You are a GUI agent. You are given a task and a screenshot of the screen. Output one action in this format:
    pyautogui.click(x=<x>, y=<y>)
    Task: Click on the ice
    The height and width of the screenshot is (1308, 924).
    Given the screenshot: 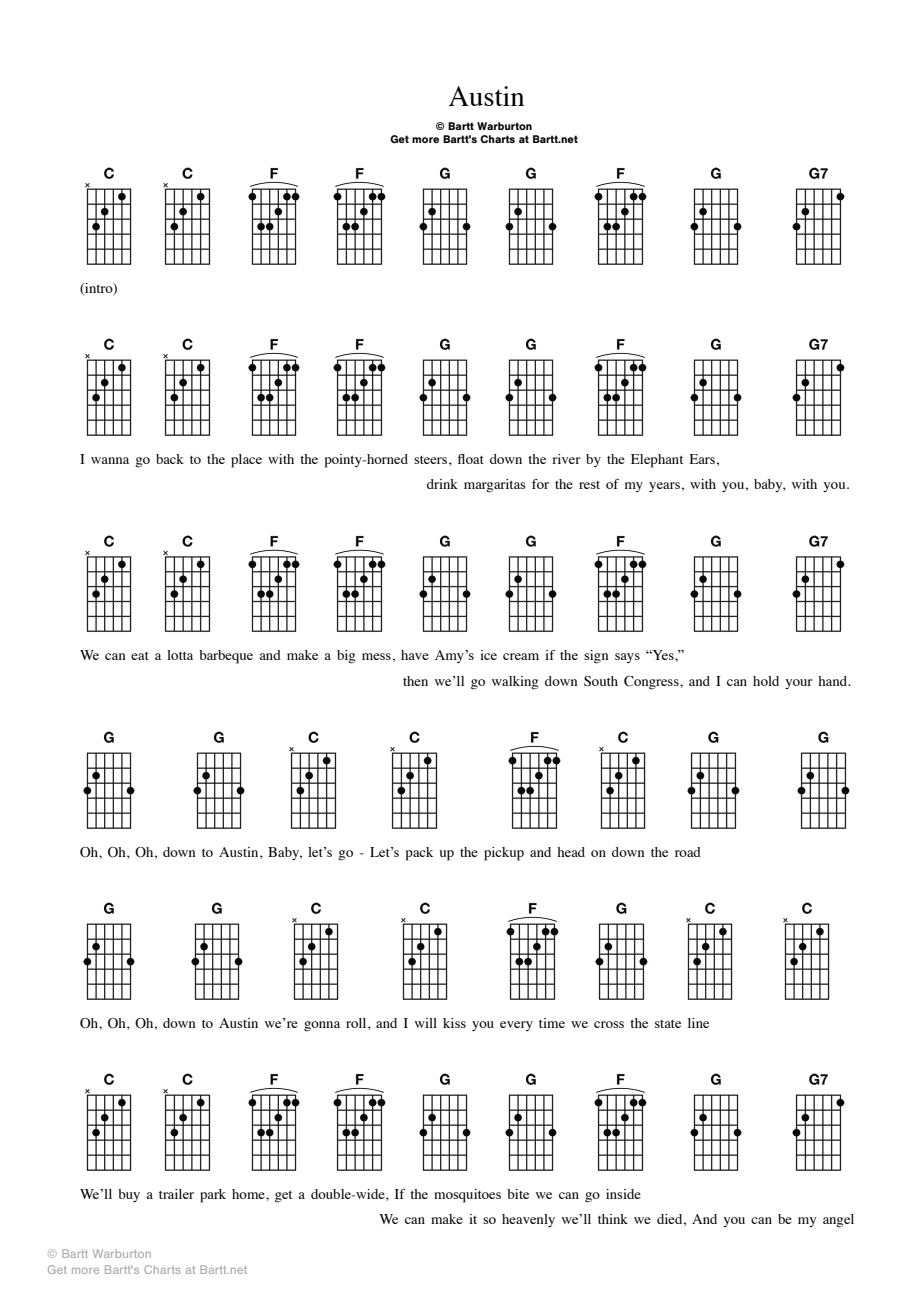 What is the action you would take?
    pyautogui.click(x=488, y=655)
